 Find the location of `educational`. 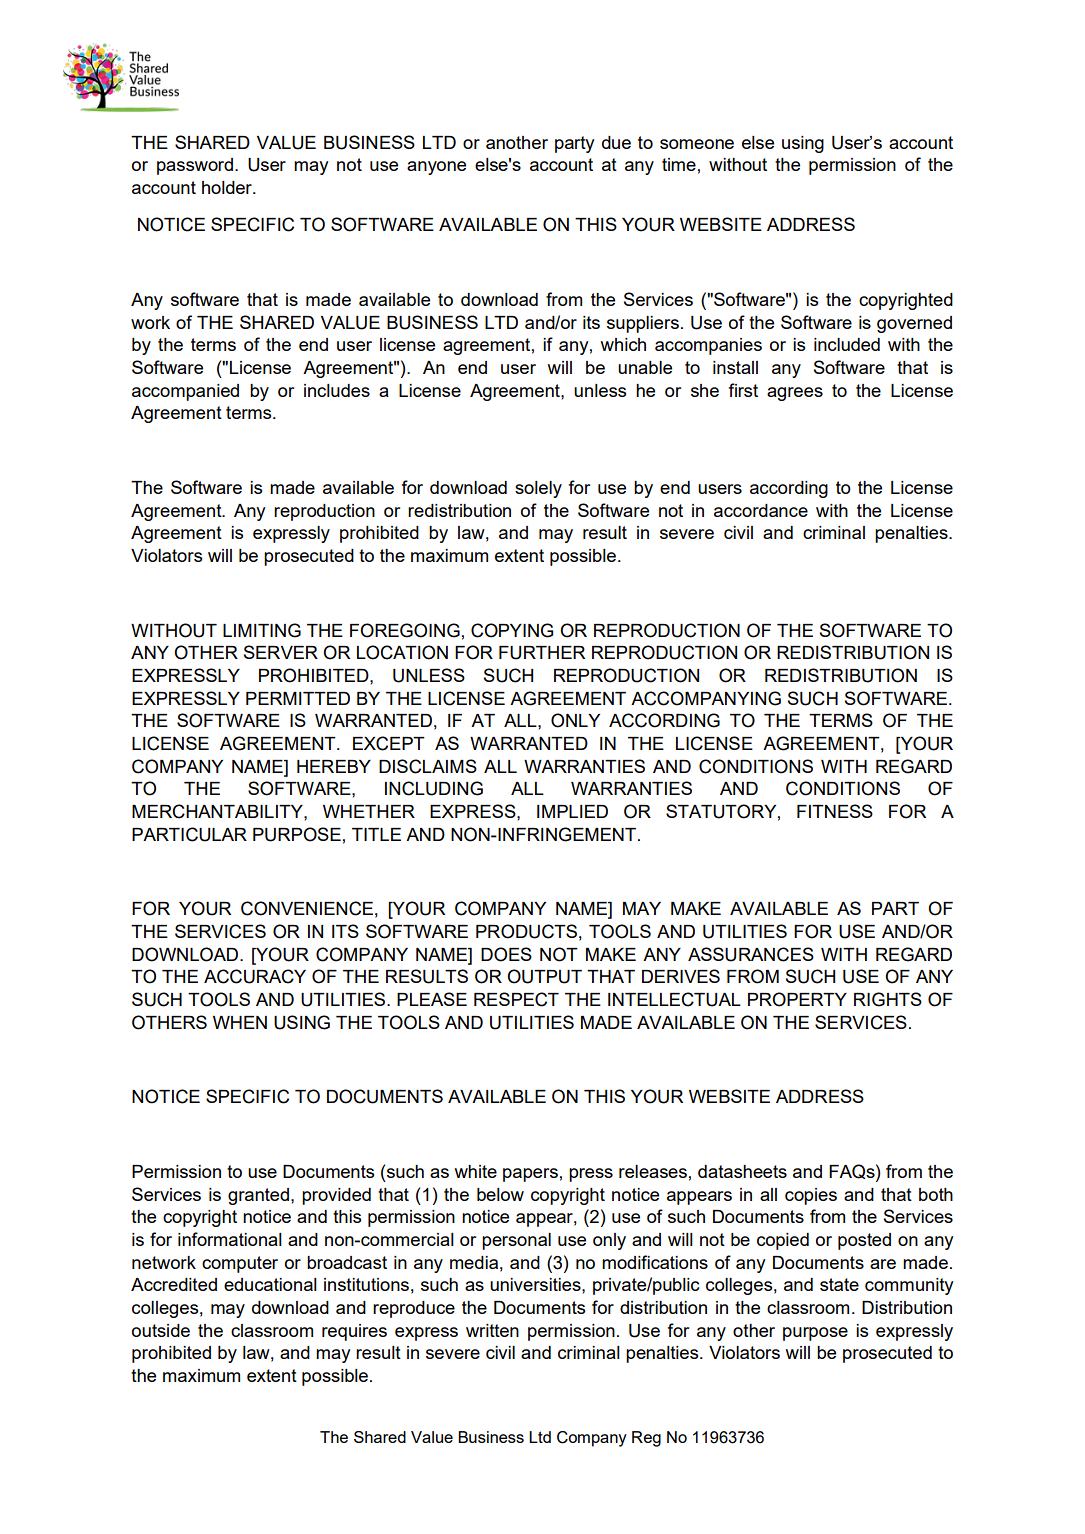

educational is located at coordinates (270, 1284).
